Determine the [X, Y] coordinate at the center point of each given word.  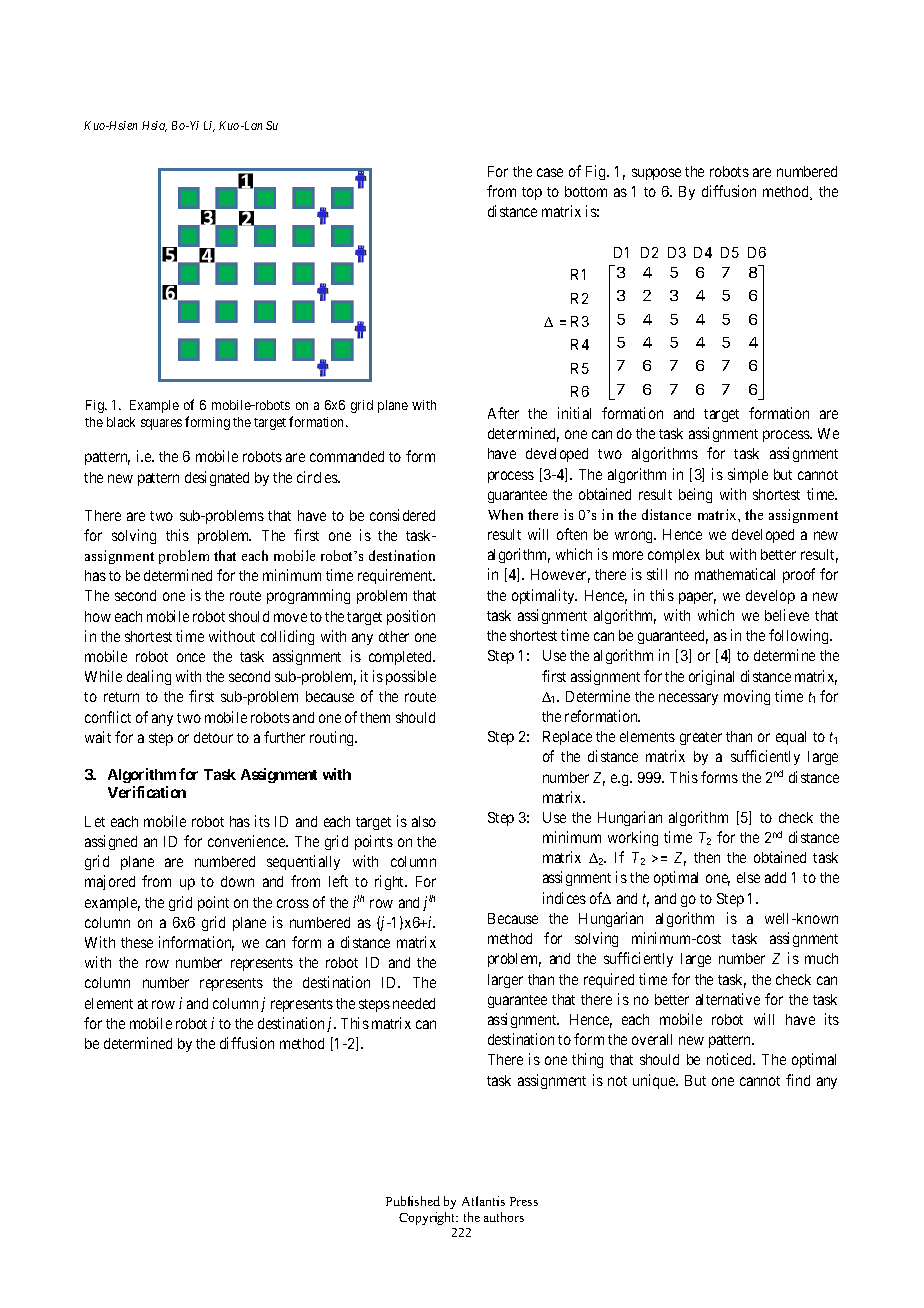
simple [748, 475]
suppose [656, 174]
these [137, 942]
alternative [728, 999]
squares [161, 424]
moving [747, 697]
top [532, 193]
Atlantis [483, 1201]
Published [413, 1201]
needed [414, 1003]
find [798, 1080]
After [503, 413]
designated [217, 478]
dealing [149, 677]
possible [411, 677]
